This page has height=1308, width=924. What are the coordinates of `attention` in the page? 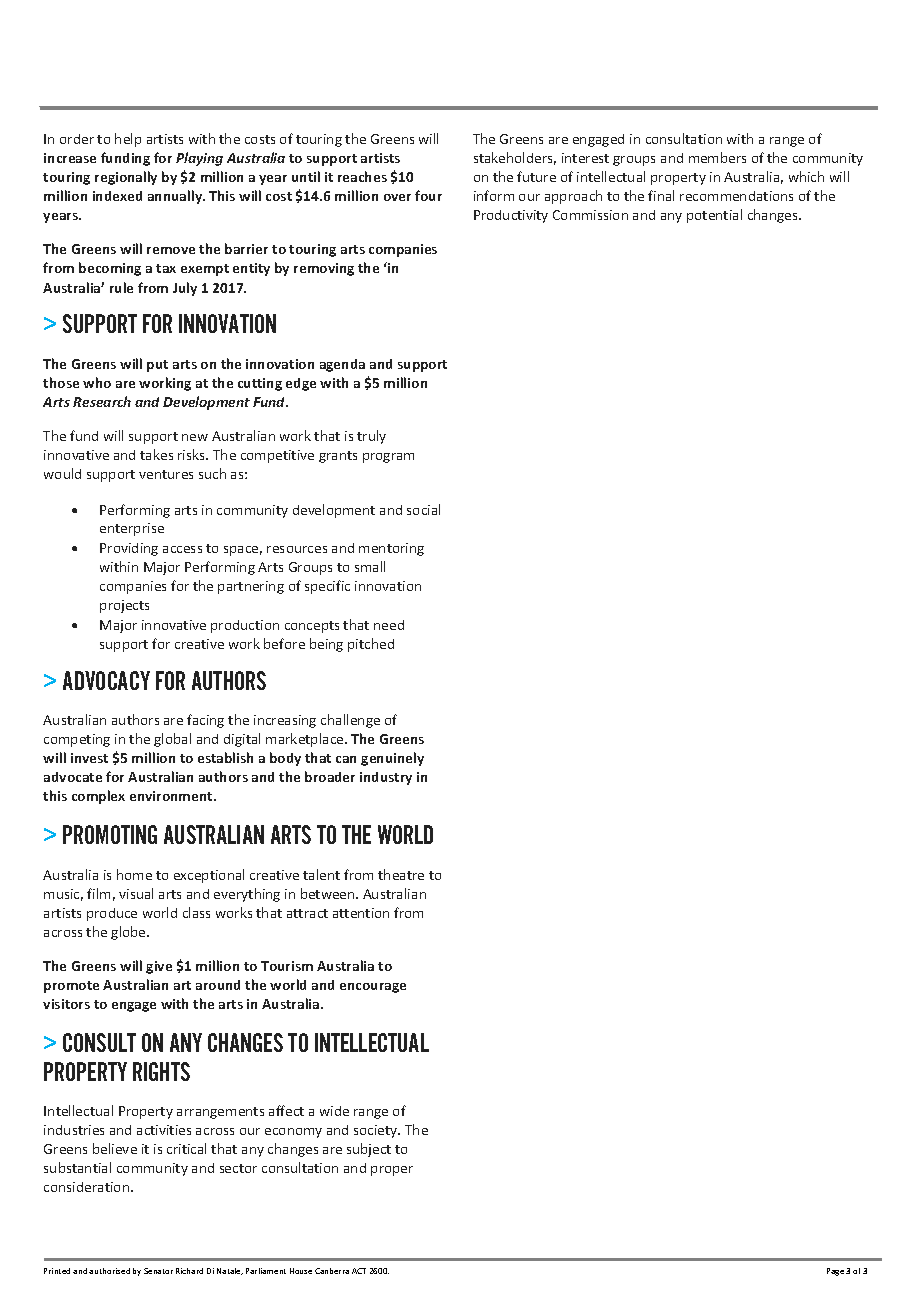 It's located at (361, 913).
